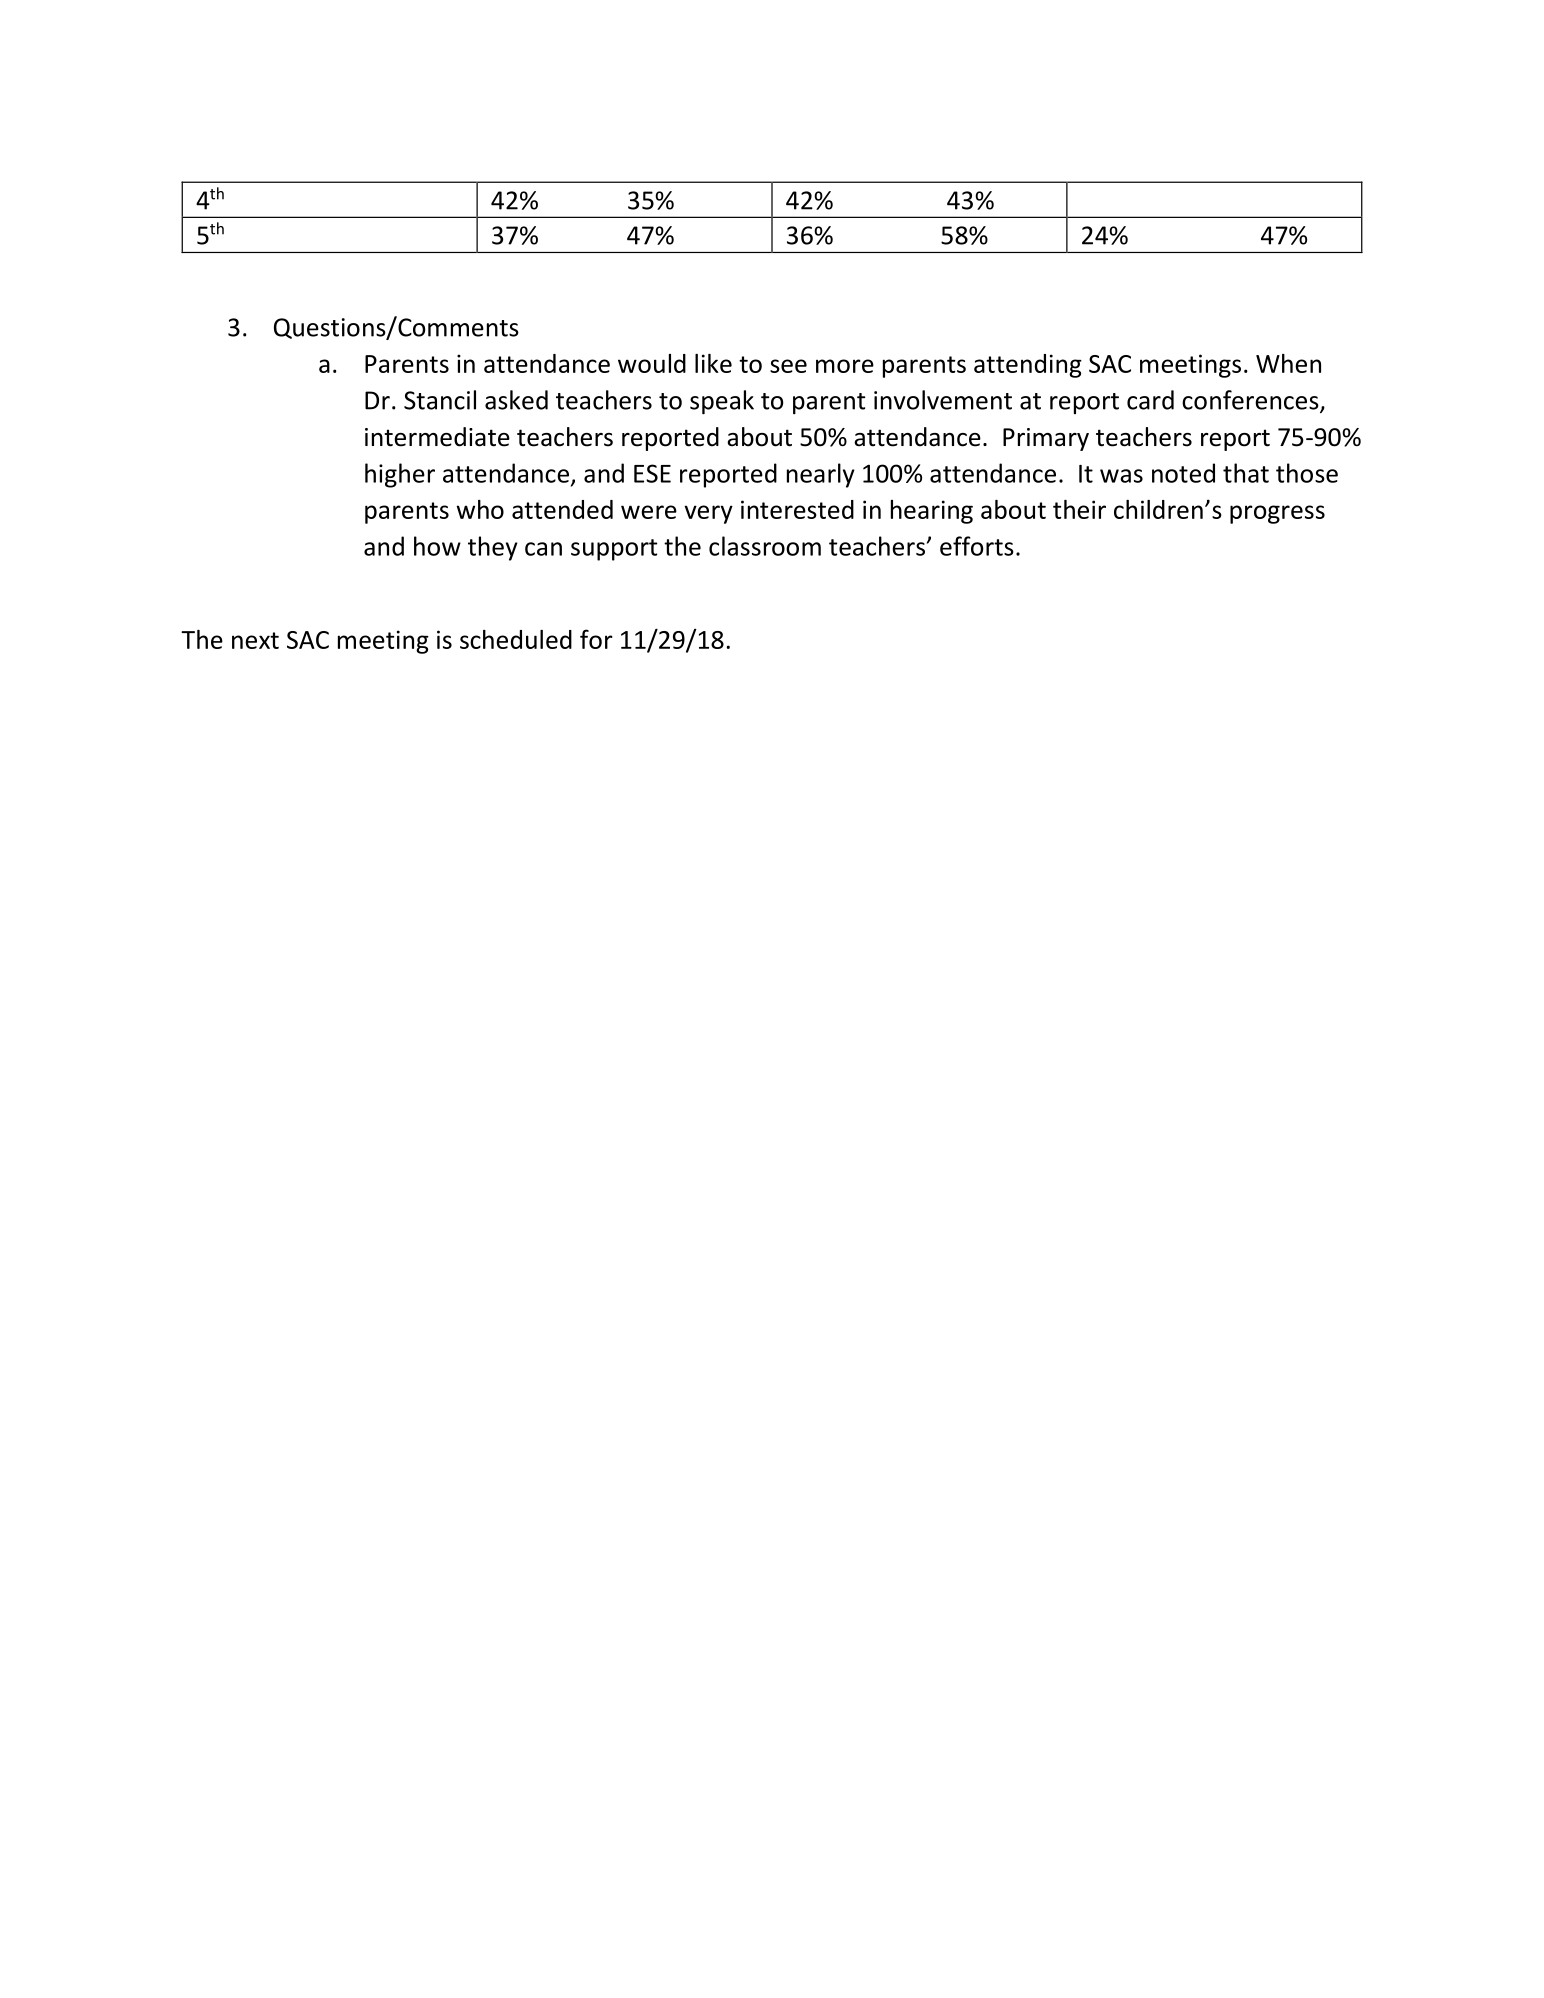 The width and height of the screenshot is (1544, 1998). I want to click on efforts, so click(977, 546).
